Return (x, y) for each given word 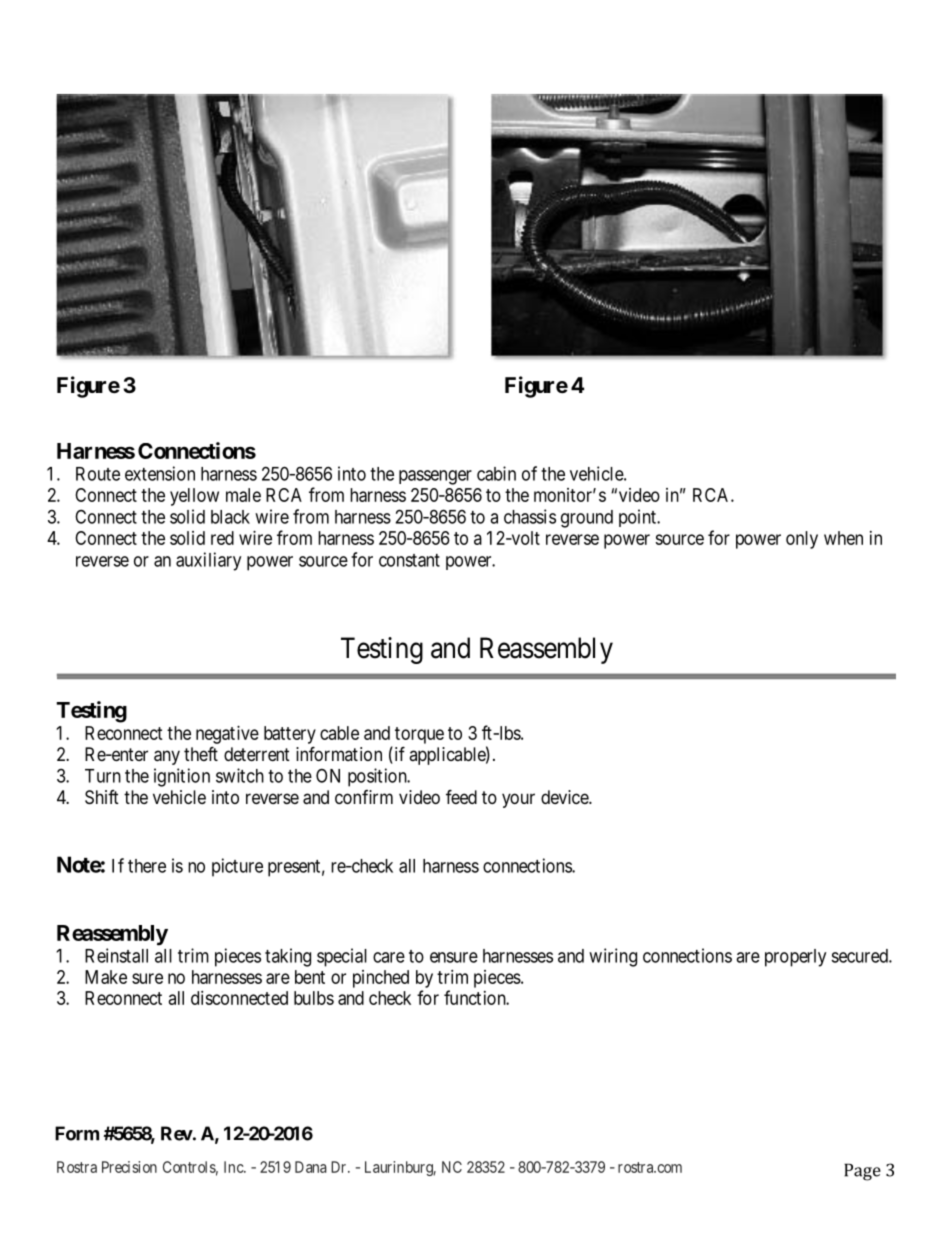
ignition (182, 777)
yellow (194, 497)
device (565, 797)
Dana (311, 1167)
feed (461, 796)
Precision (129, 1167)
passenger (435, 477)
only (802, 540)
